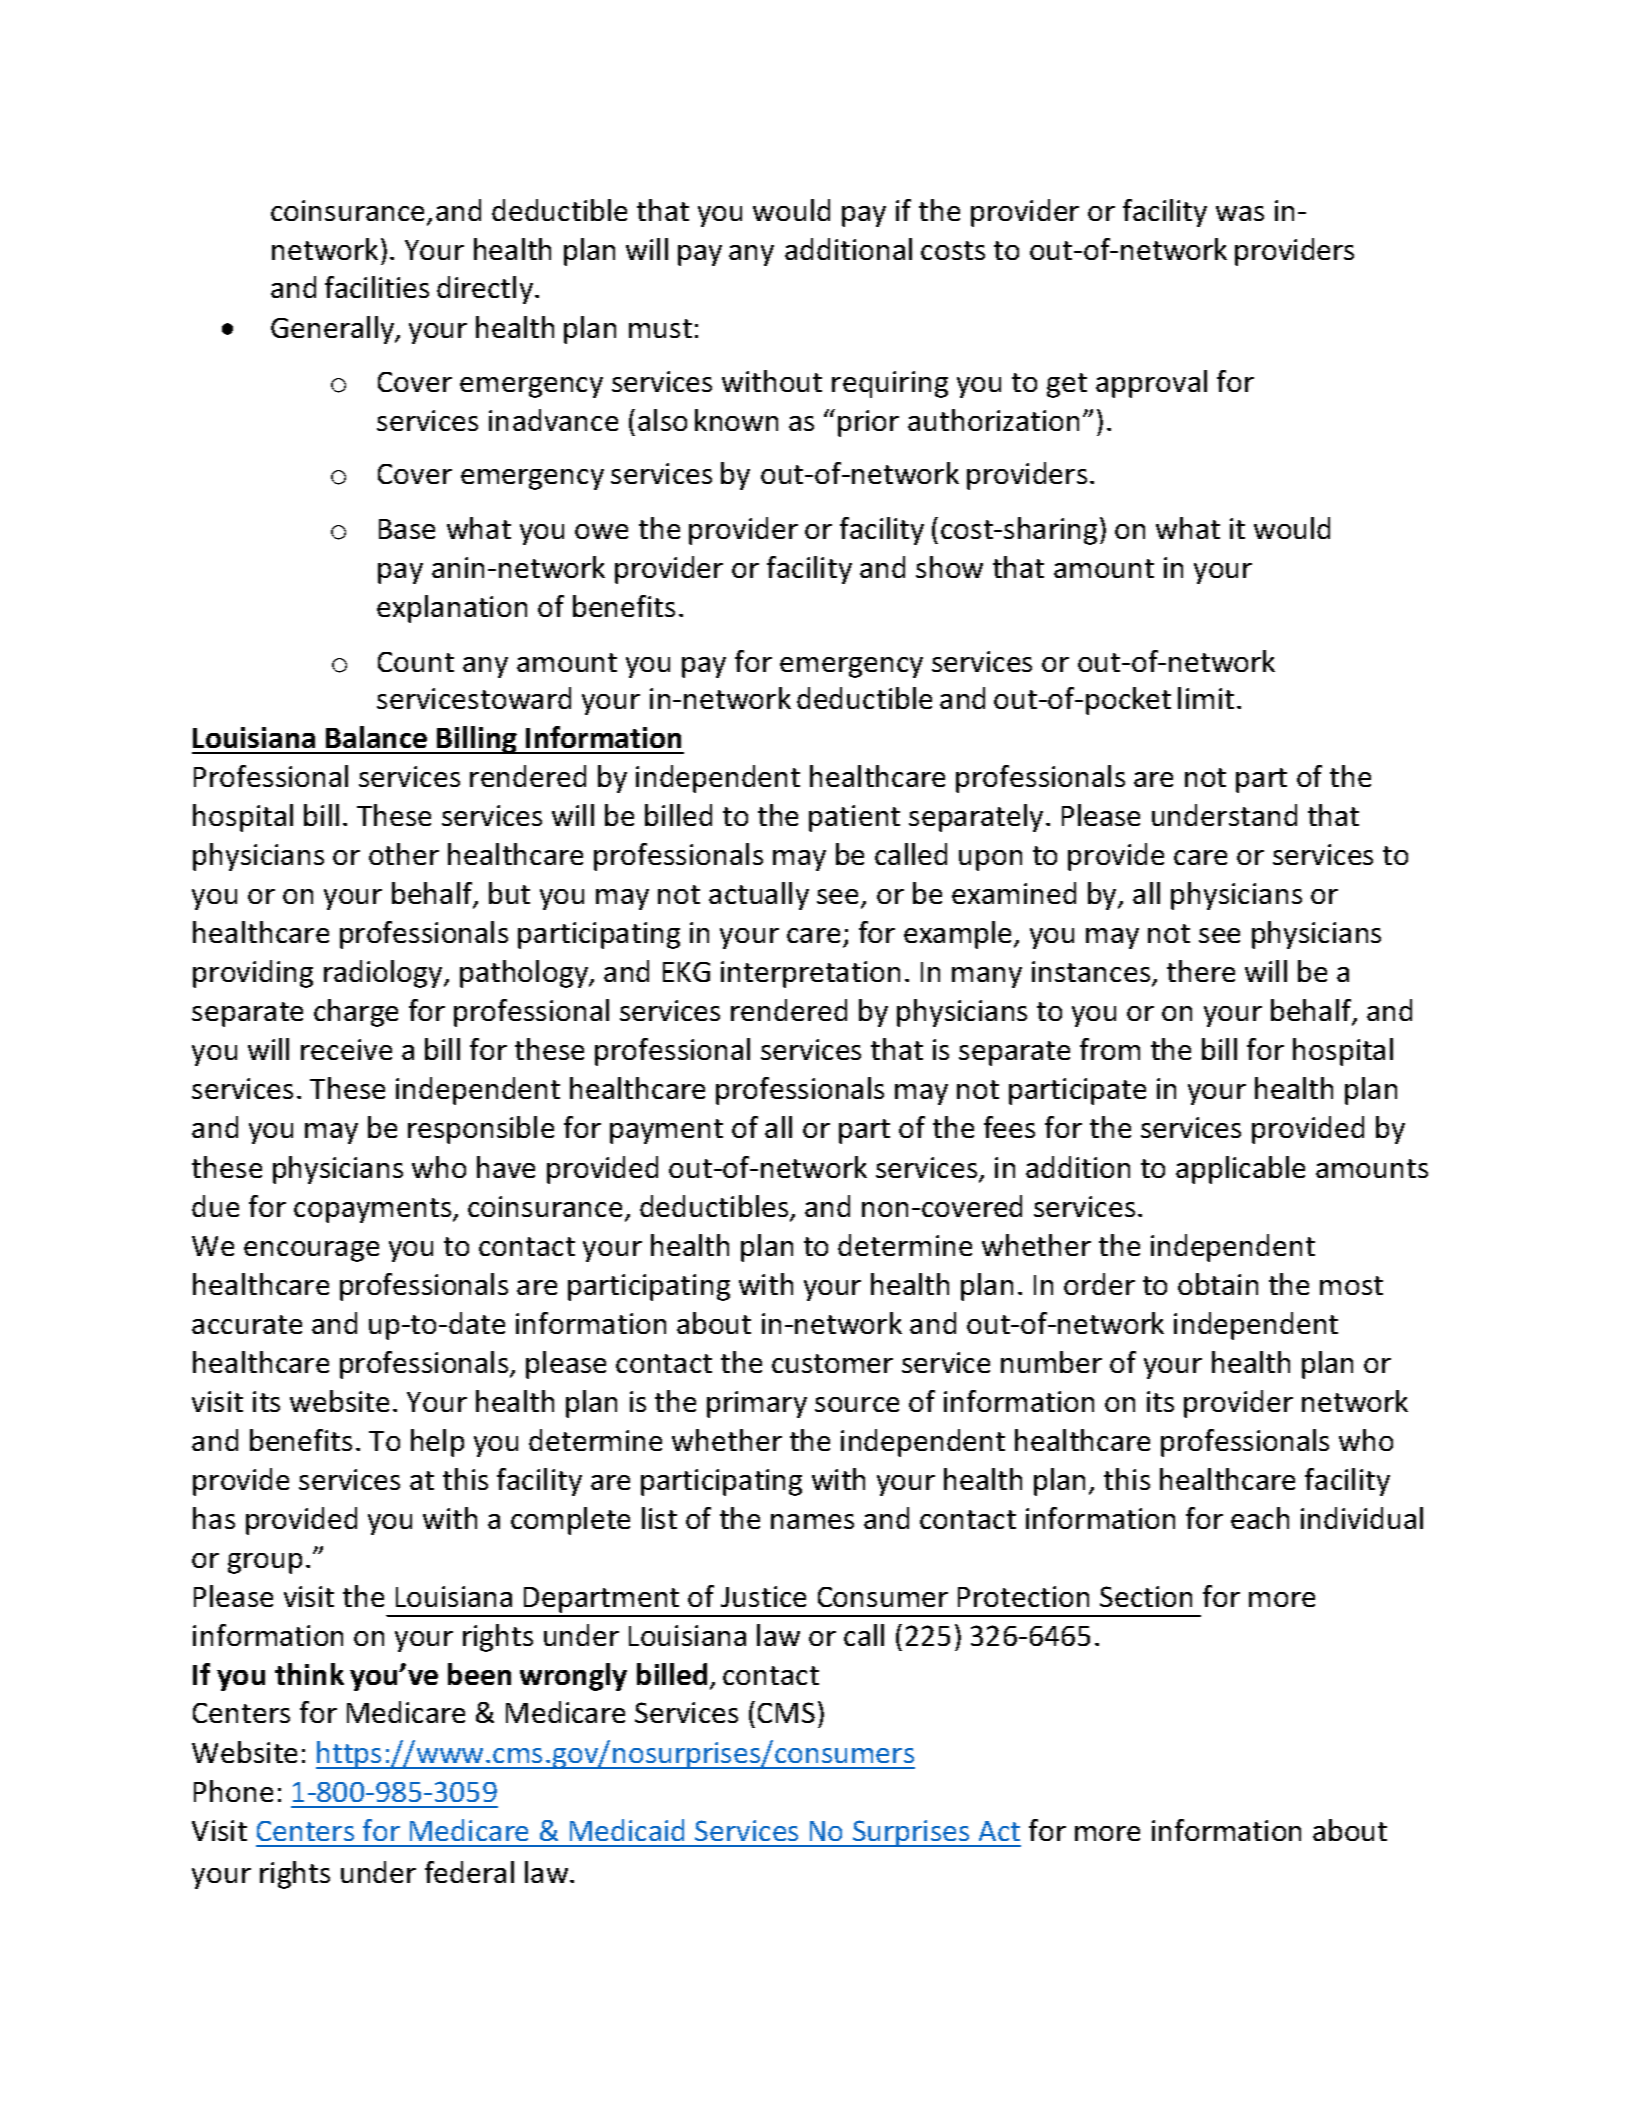 The height and width of the image is (2111, 1631). I want to click on Phone, so click(233, 1791).
